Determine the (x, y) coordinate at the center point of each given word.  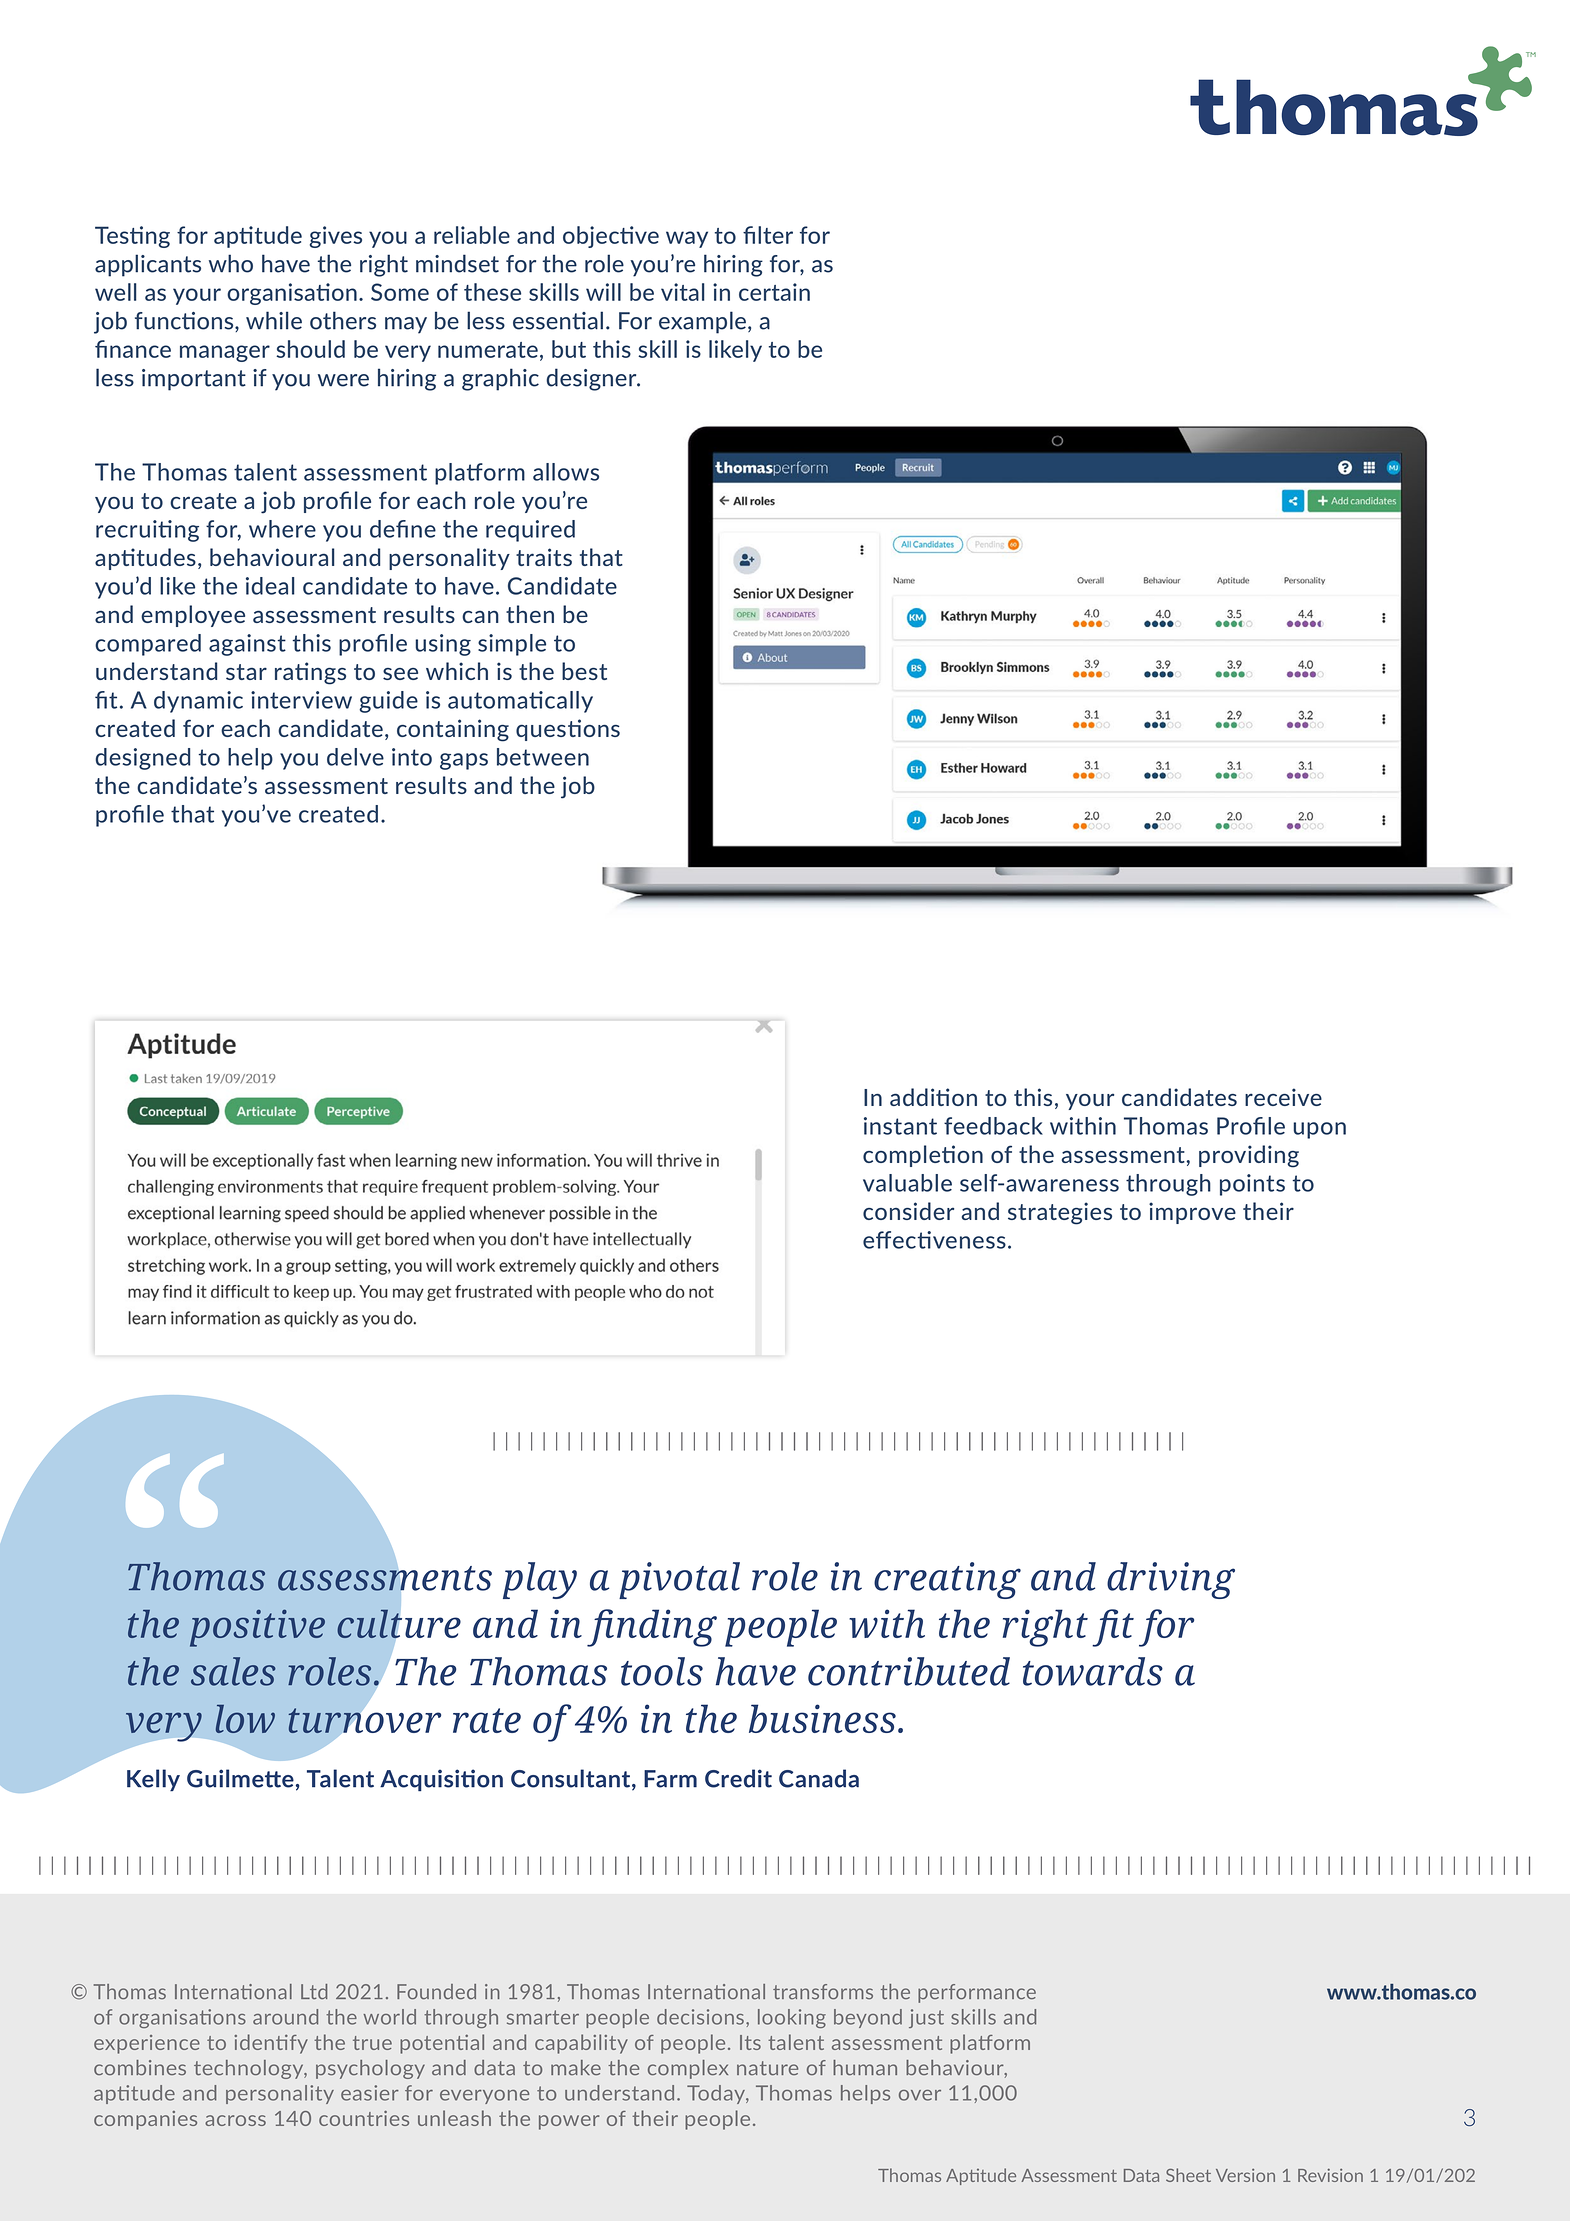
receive (1283, 1097)
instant (900, 1126)
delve (355, 757)
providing (1249, 1156)
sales (233, 1671)
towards (1093, 1671)
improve (1192, 1213)
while (274, 320)
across (235, 2120)
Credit (738, 1778)
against (247, 645)
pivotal (679, 1580)
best (584, 671)
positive (257, 1628)
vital (683, 292)
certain (774, 292)
